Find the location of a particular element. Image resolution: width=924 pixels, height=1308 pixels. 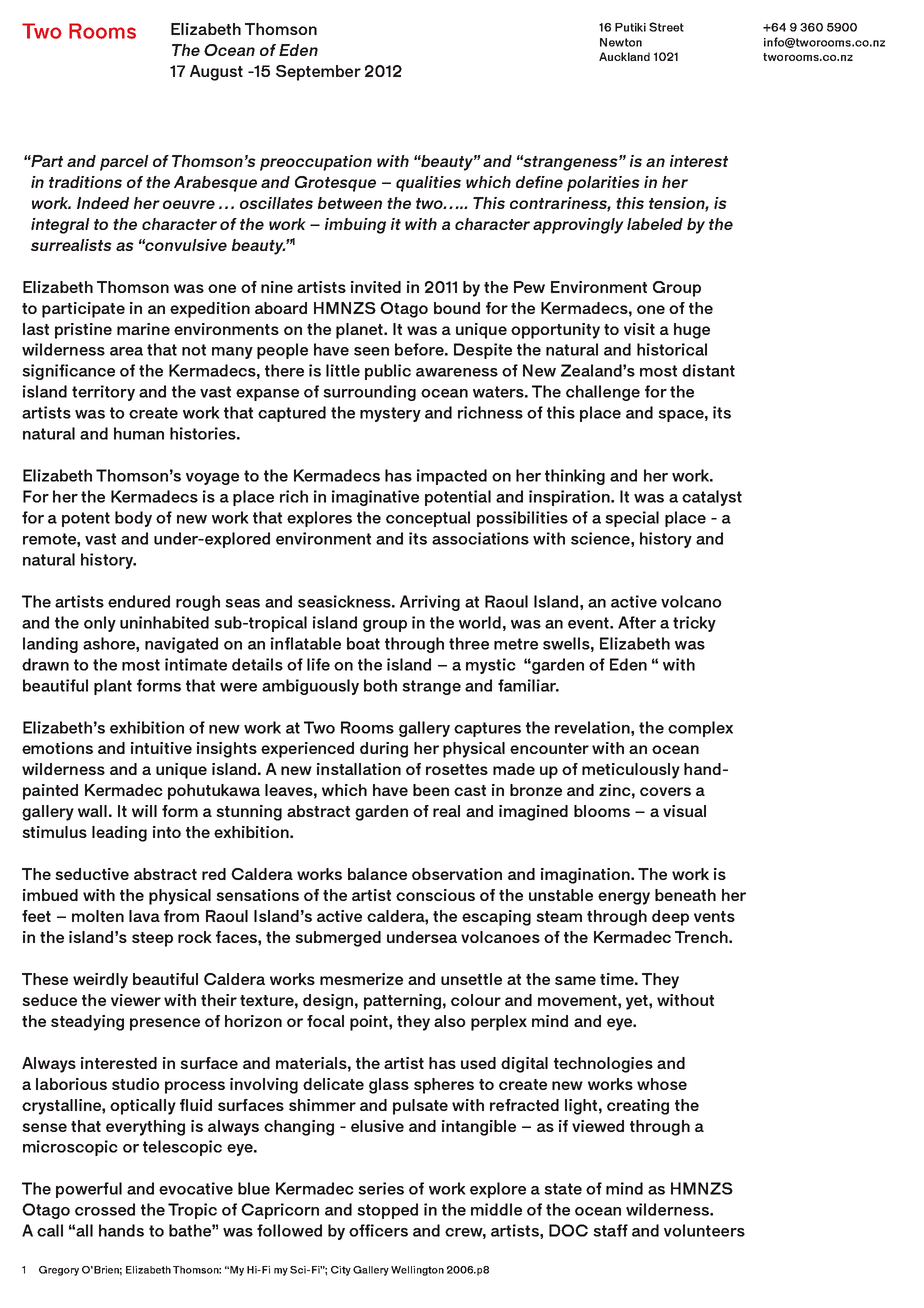

molten is located at coordinates (98, 916).
